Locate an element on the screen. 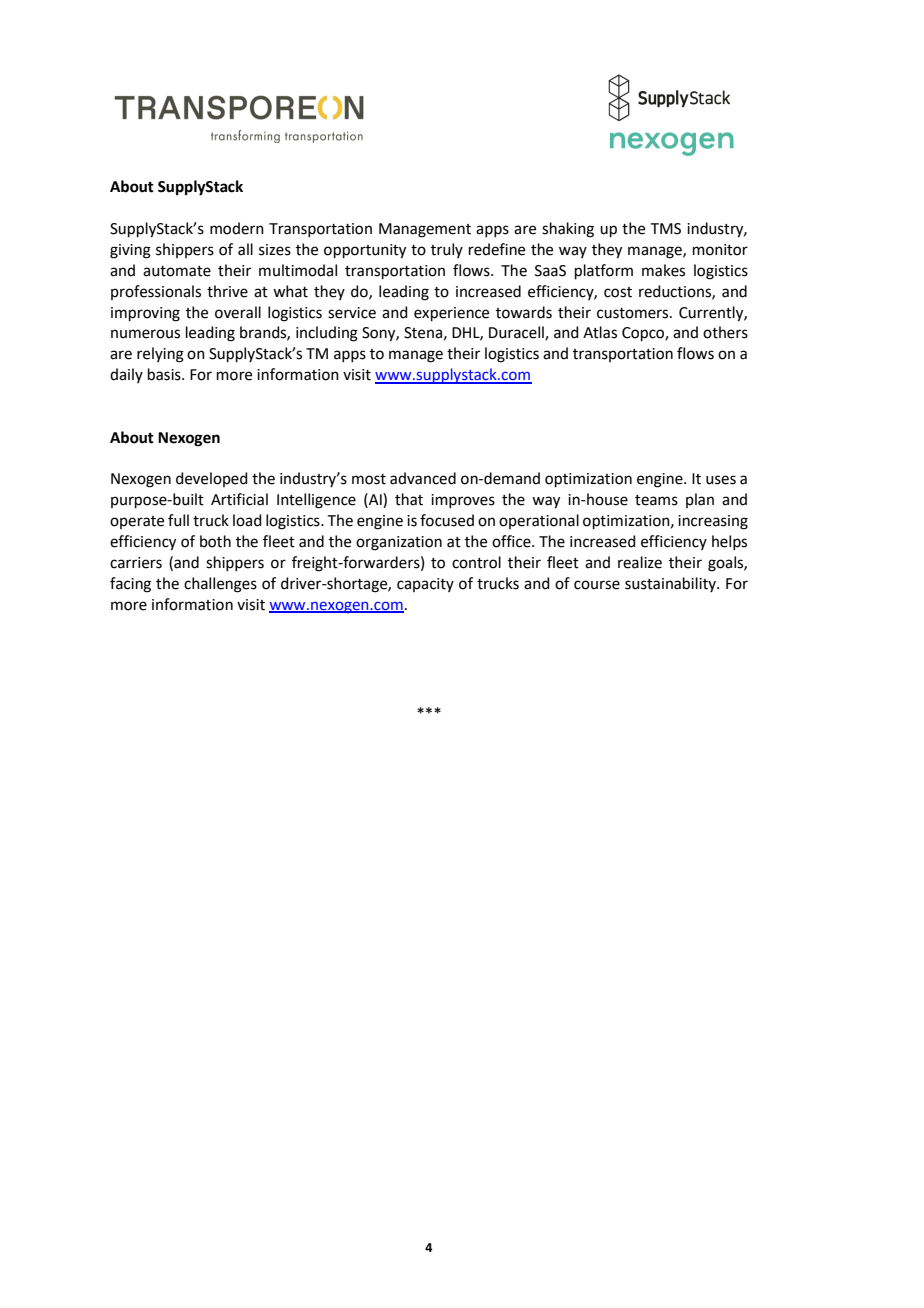 The width and height of the screenshot is (924, 1308). modern is located at coordinates (237, 228).
